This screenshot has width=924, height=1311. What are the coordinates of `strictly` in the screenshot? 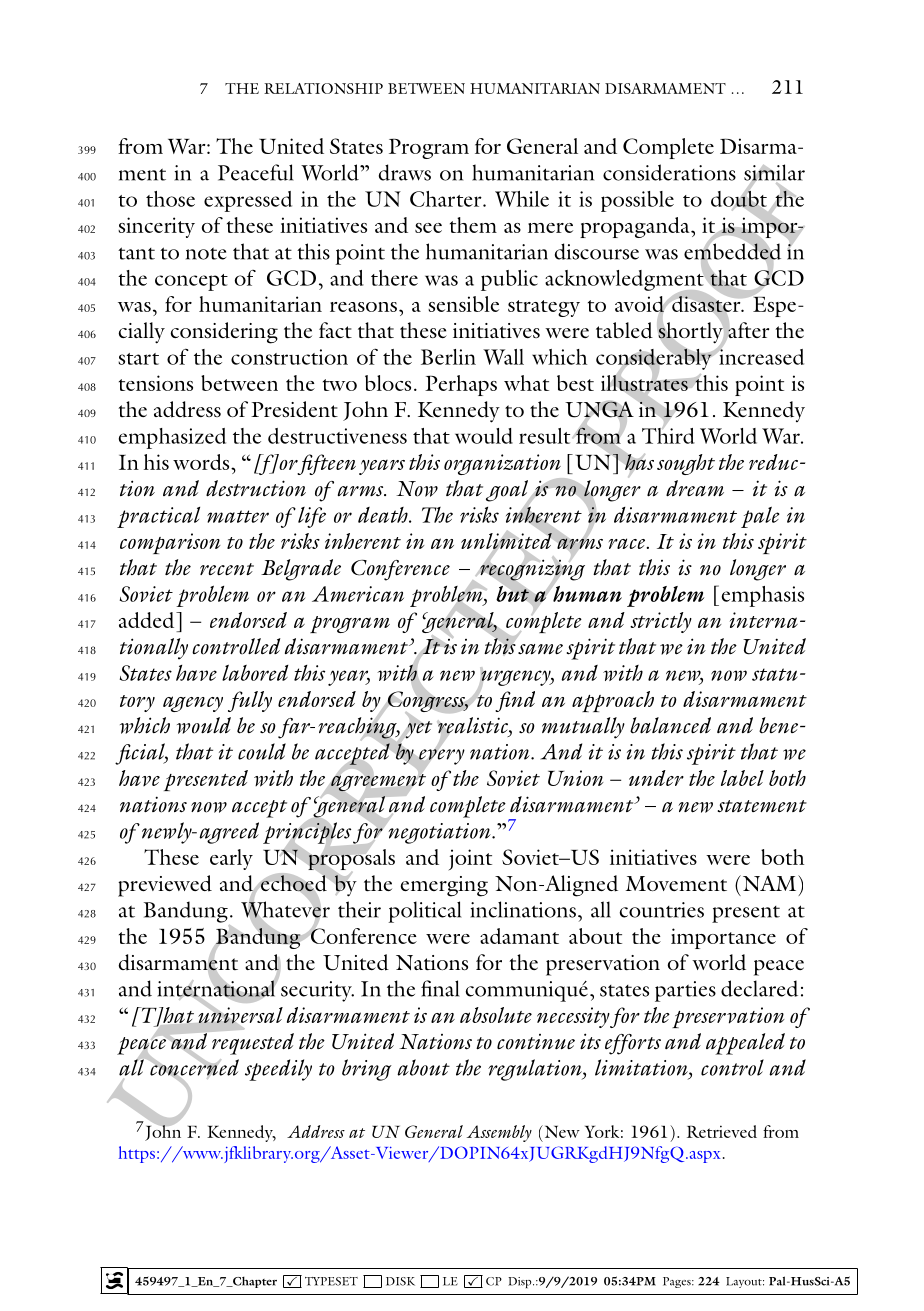 It's located at (661, 622).
